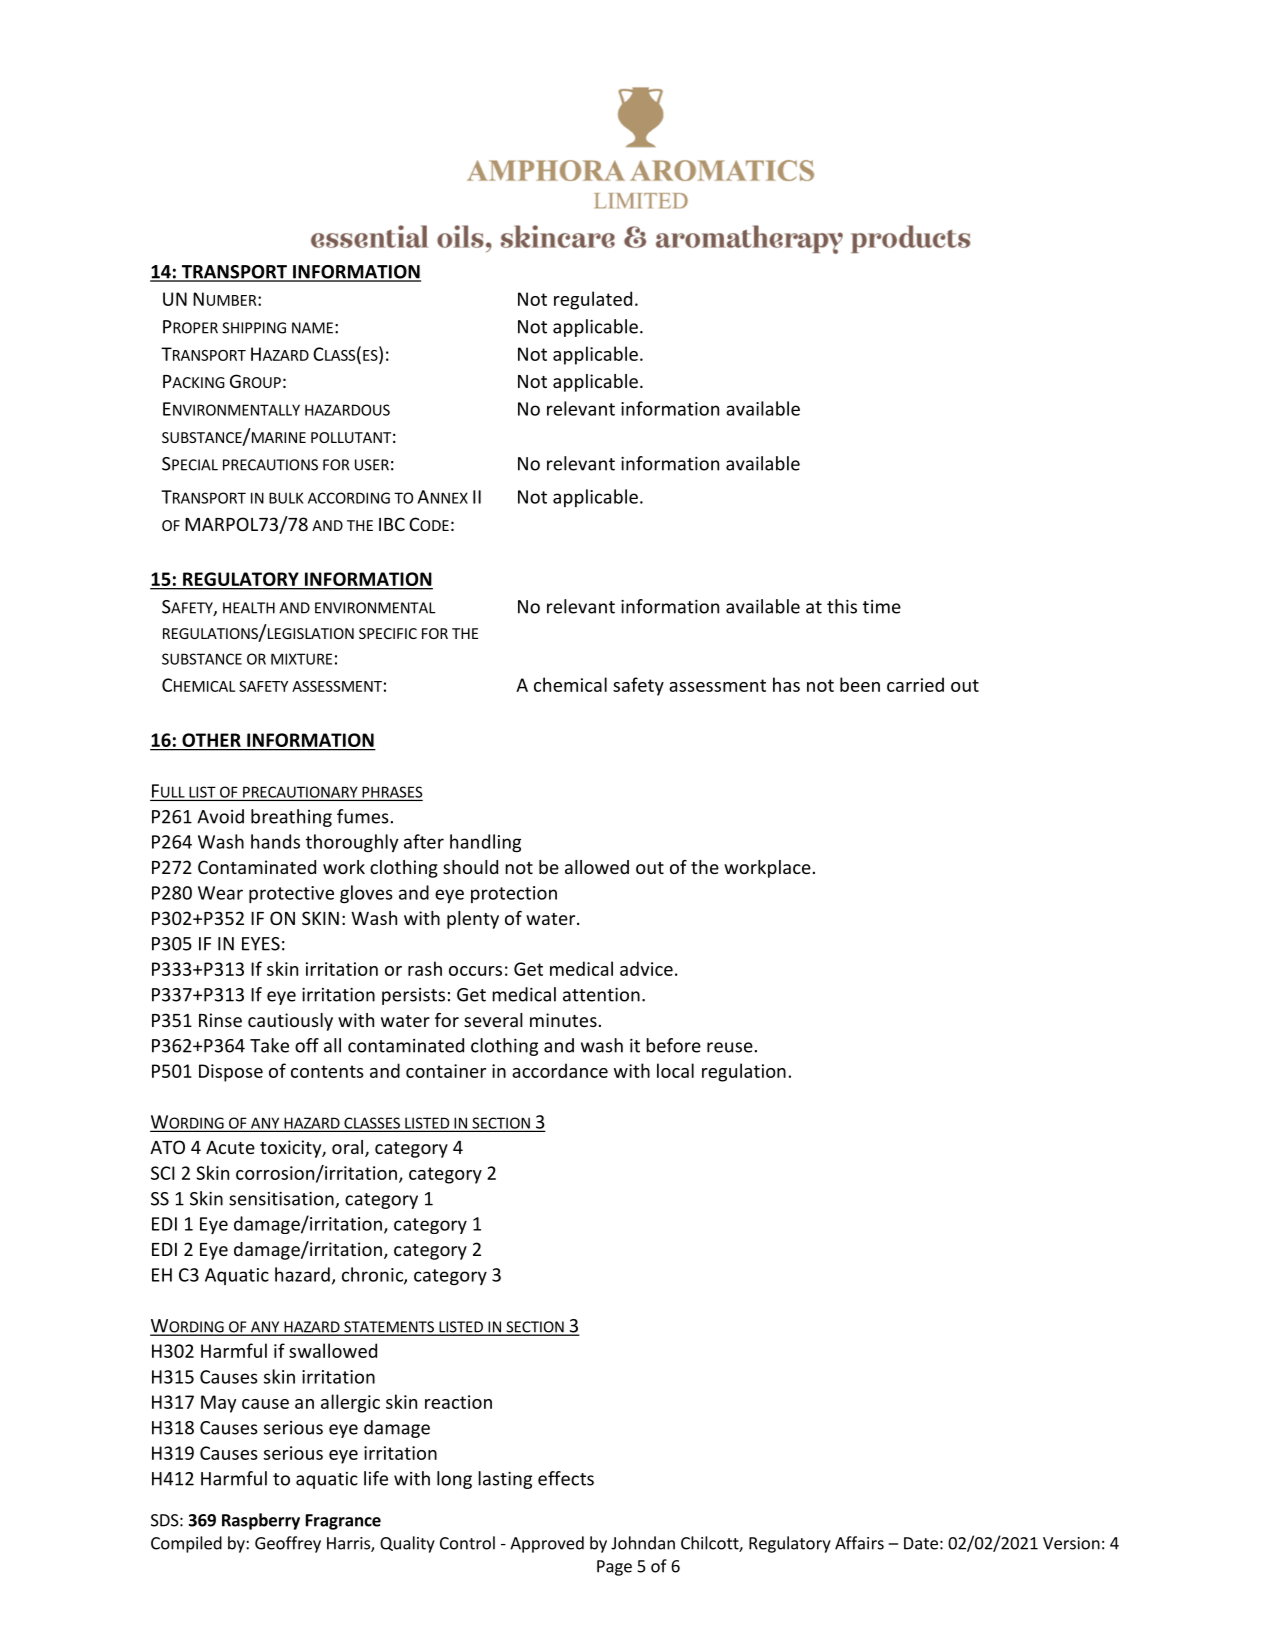 The height and width of the image is (1652, 1276). What do you see at coordinates (915, 684) in the image?
I see `carried` at bounding box center [915, 684].
